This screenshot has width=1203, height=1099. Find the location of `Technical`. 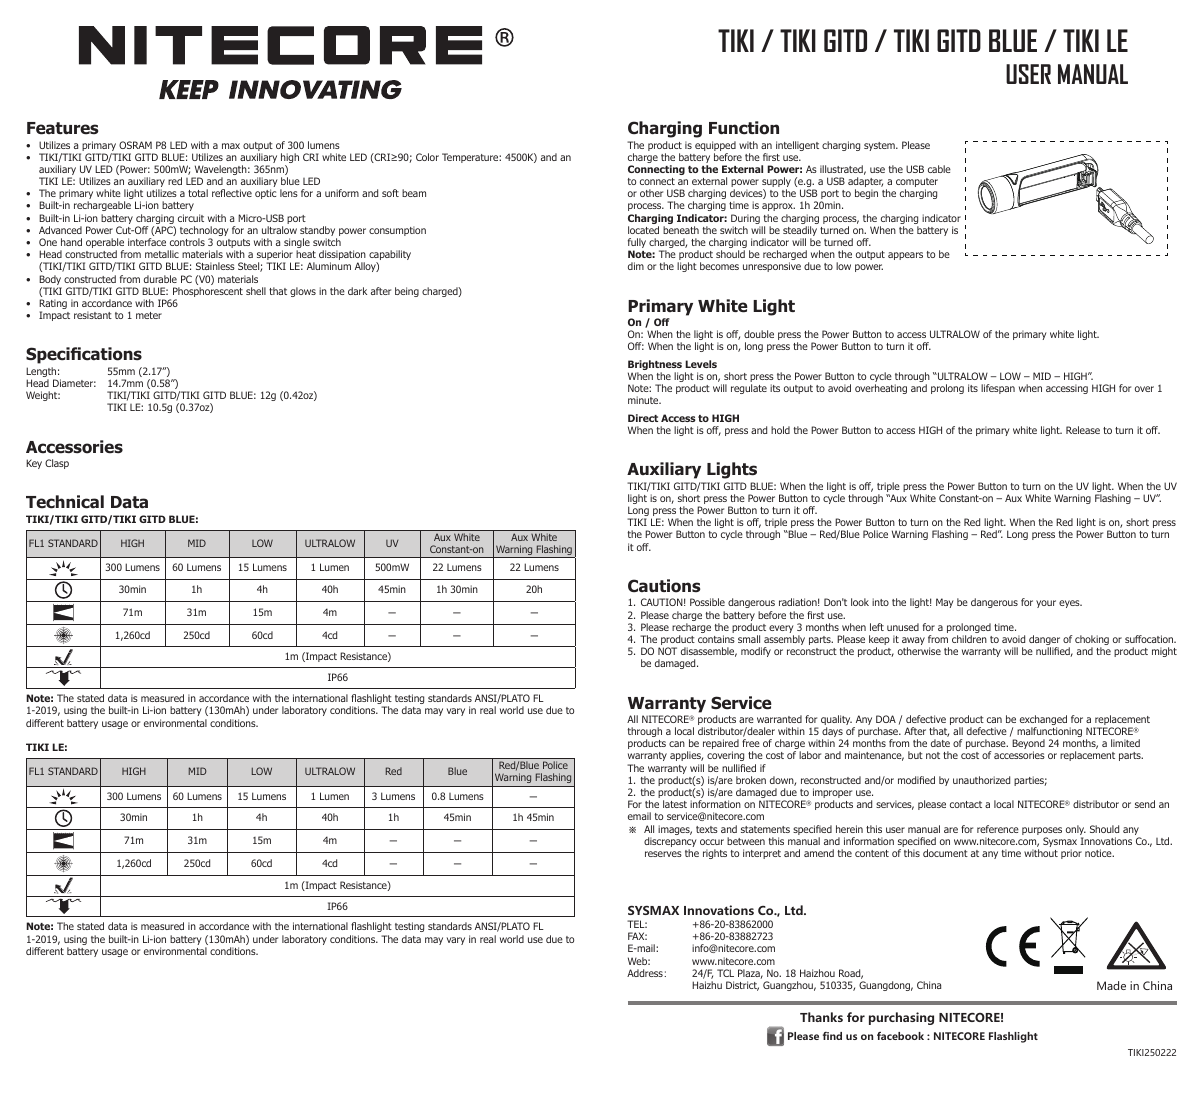

Technical is located at coordinates (65, 502).
